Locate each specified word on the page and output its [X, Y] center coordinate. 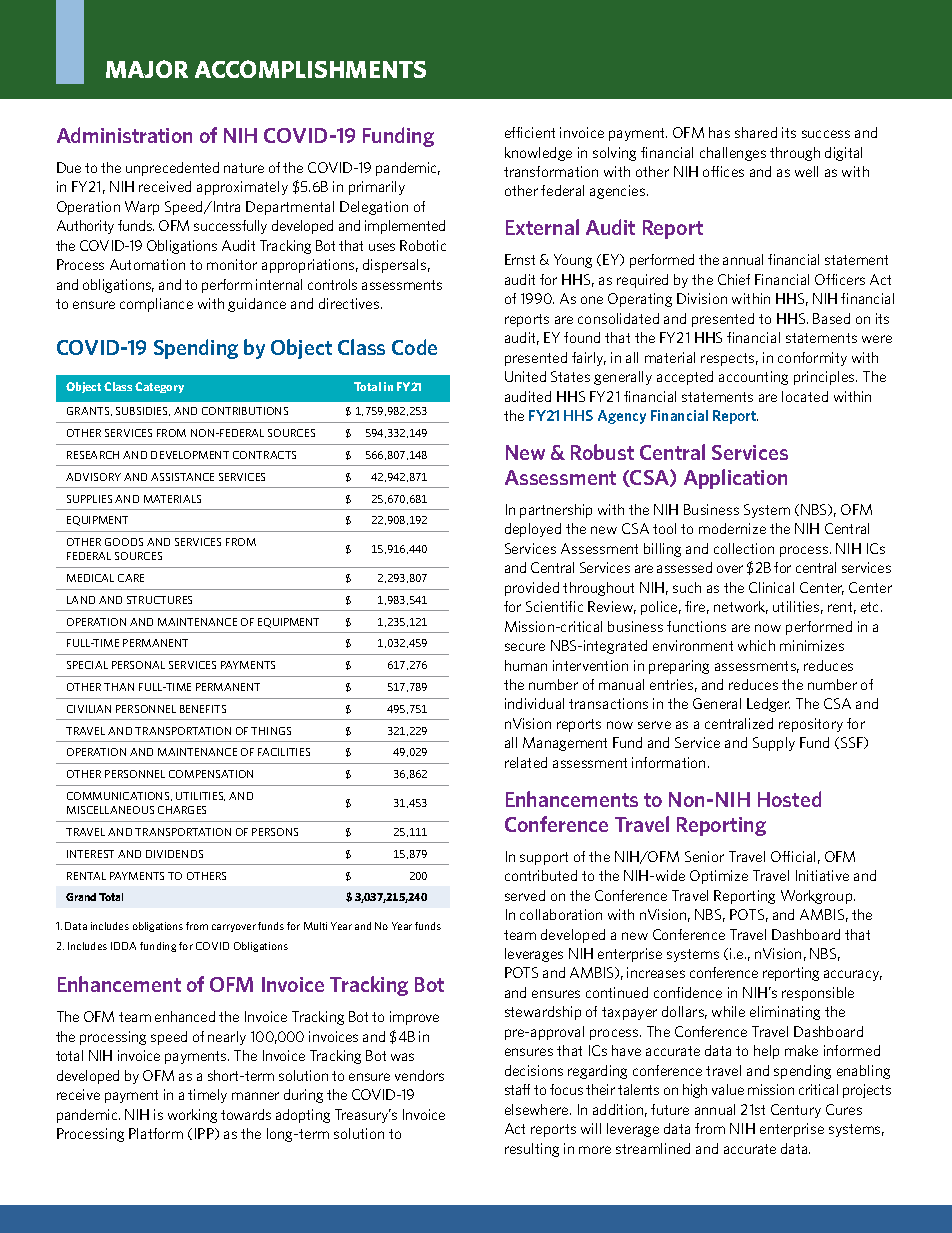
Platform [156, 1133]
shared [756, 132]
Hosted [789, 799]
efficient [530, 132]
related [526, 762]
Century [796, 1111]
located [805, 396]
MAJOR [147, 69]
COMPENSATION [211, 774]
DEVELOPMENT [190, 455]
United [525, 376]
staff [517, 1089]
